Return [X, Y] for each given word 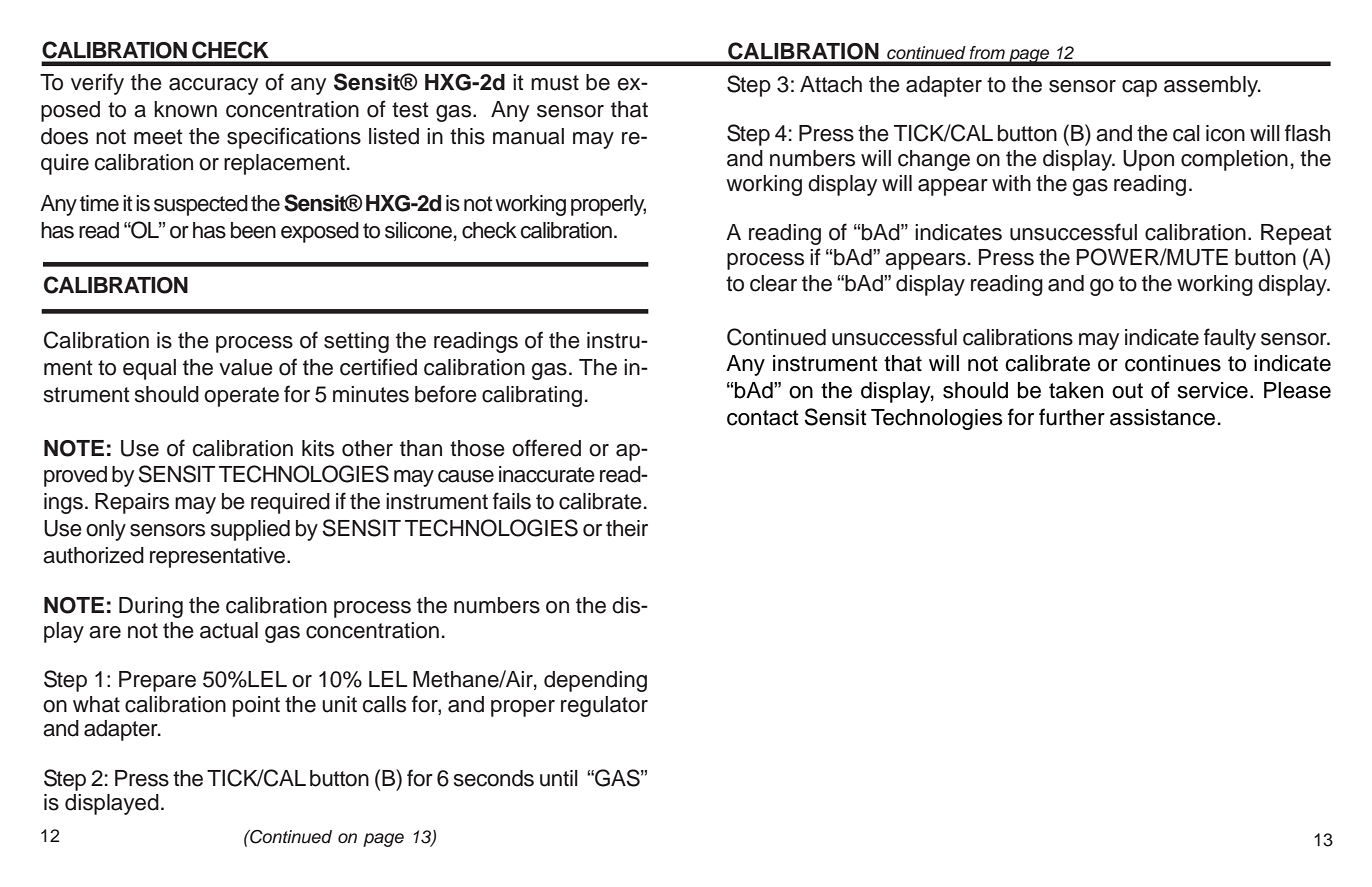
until [559, 778]
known [185, 109]
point [256, 706]
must [555, 83]
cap [1139, 88]
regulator [604, 706]
